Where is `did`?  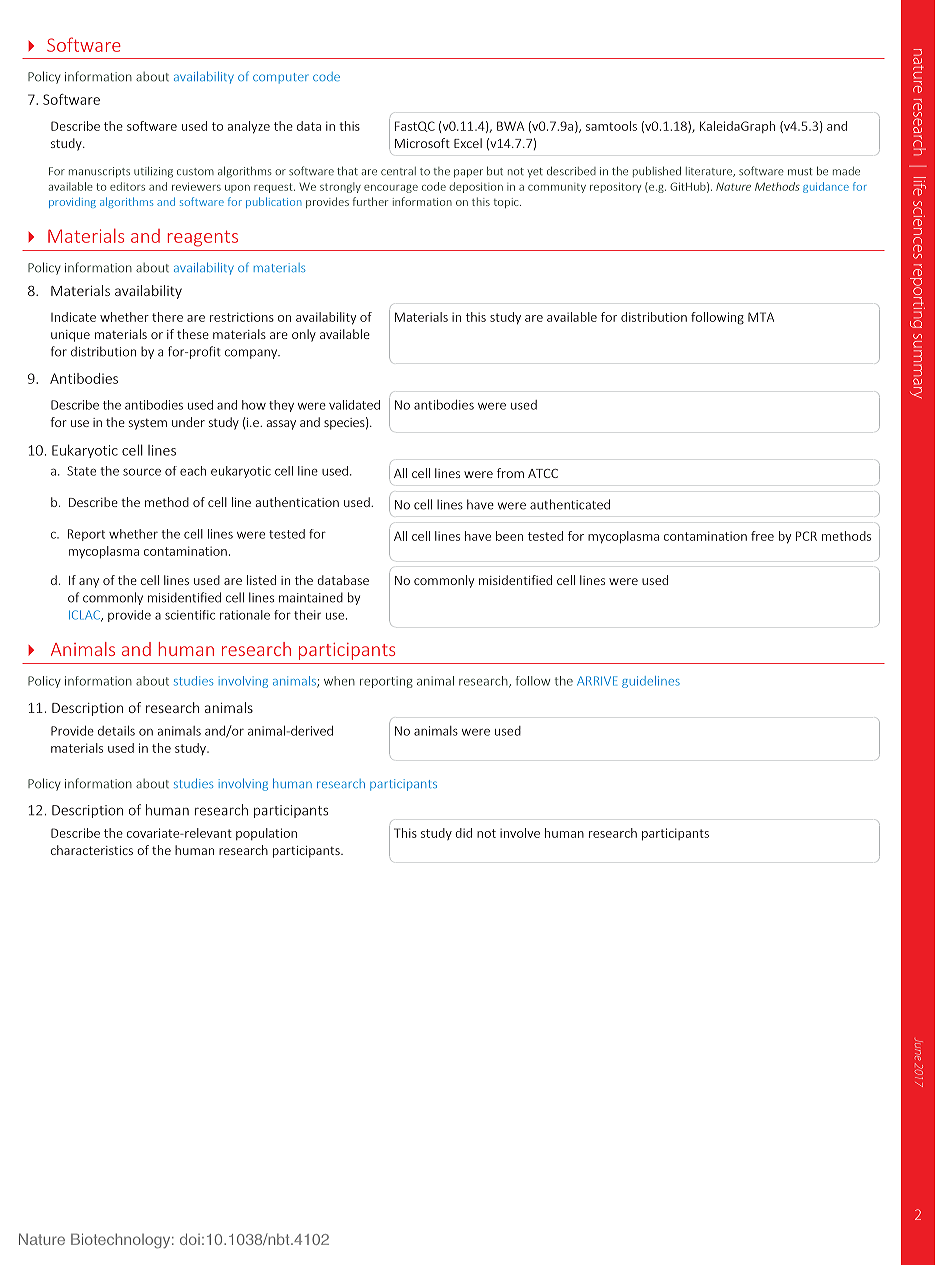
did is located at coordinates (463, 833).
